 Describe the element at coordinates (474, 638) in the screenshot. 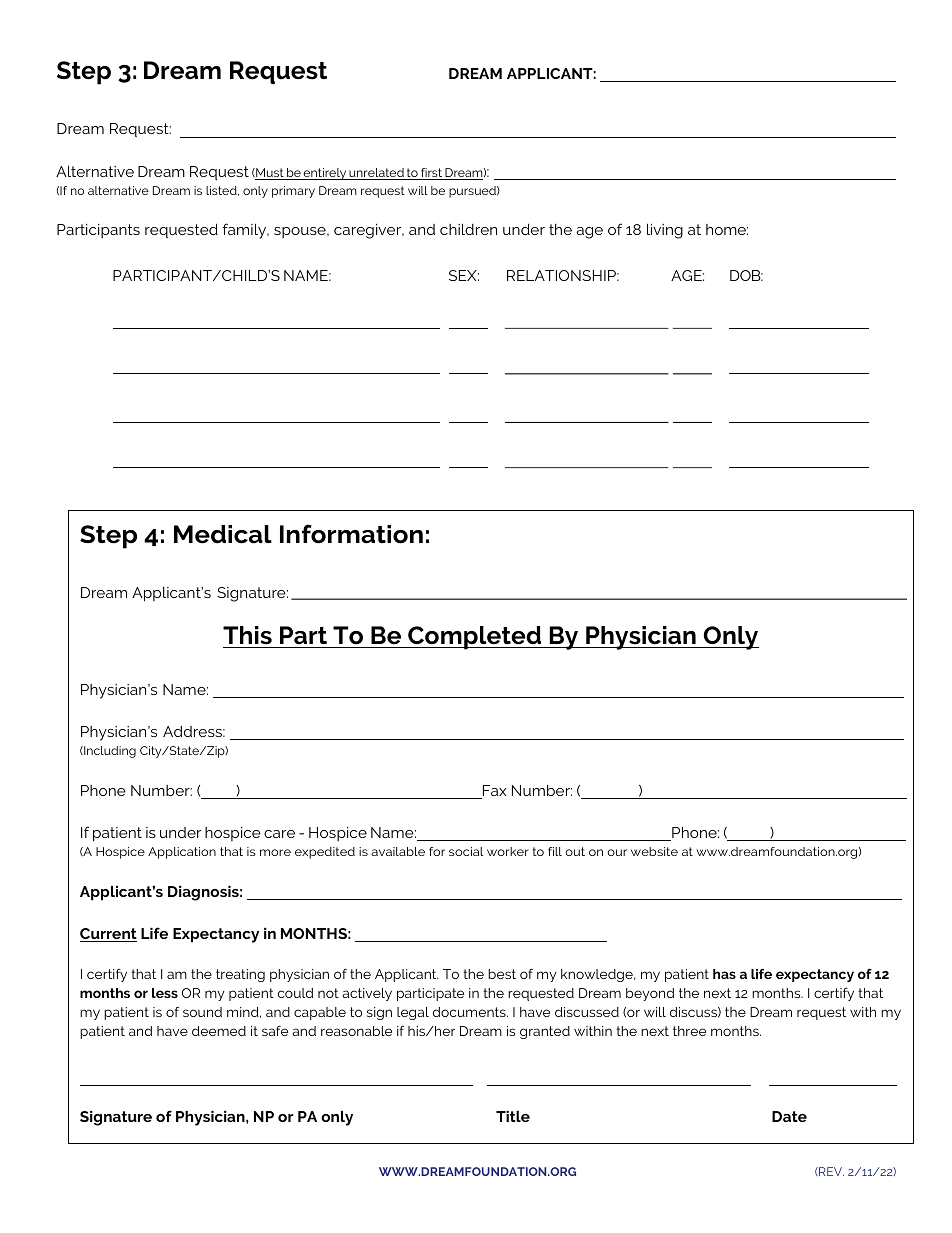

I see `Completed` at that location.
